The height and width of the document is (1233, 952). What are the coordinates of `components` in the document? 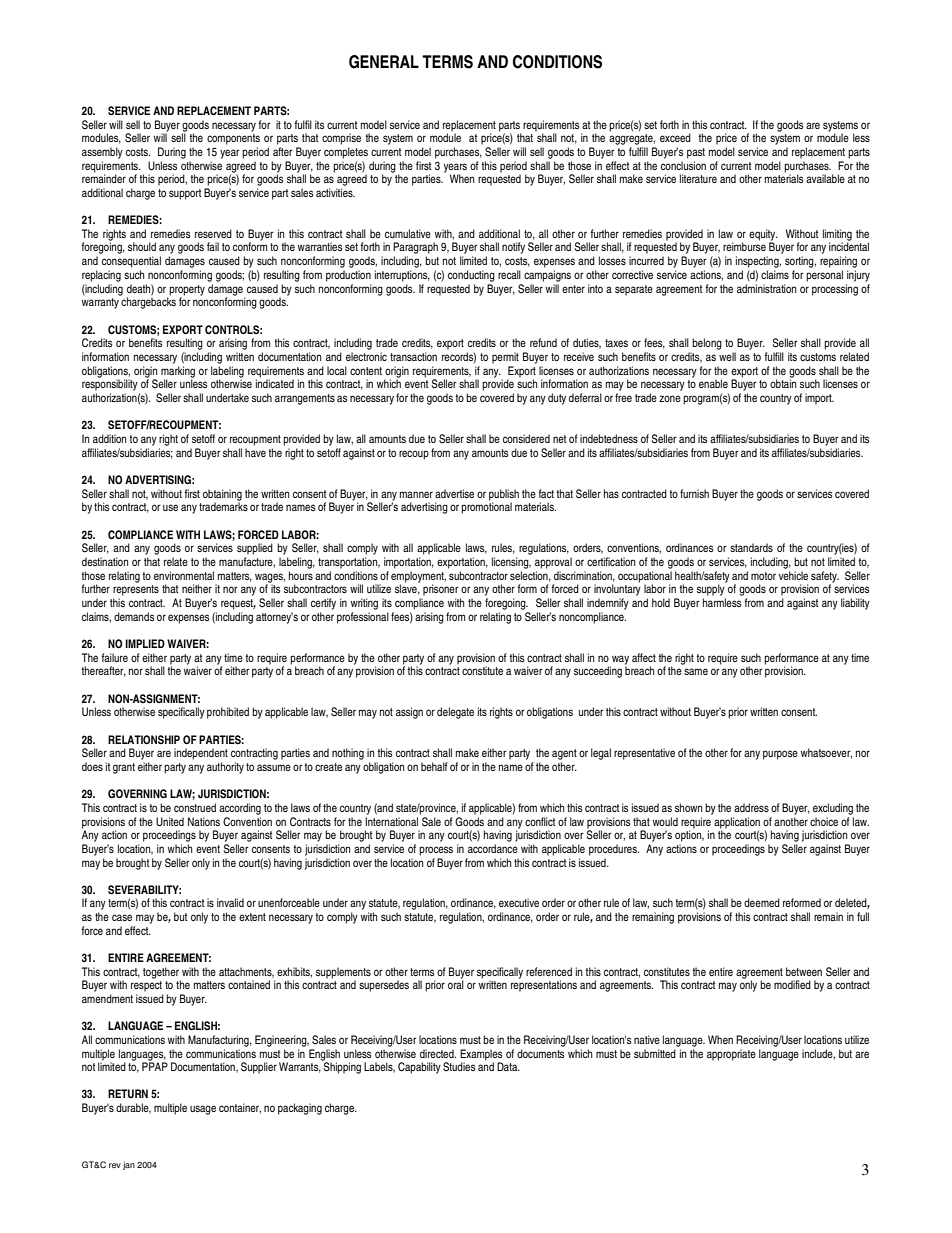 It's located at (233, 139).
